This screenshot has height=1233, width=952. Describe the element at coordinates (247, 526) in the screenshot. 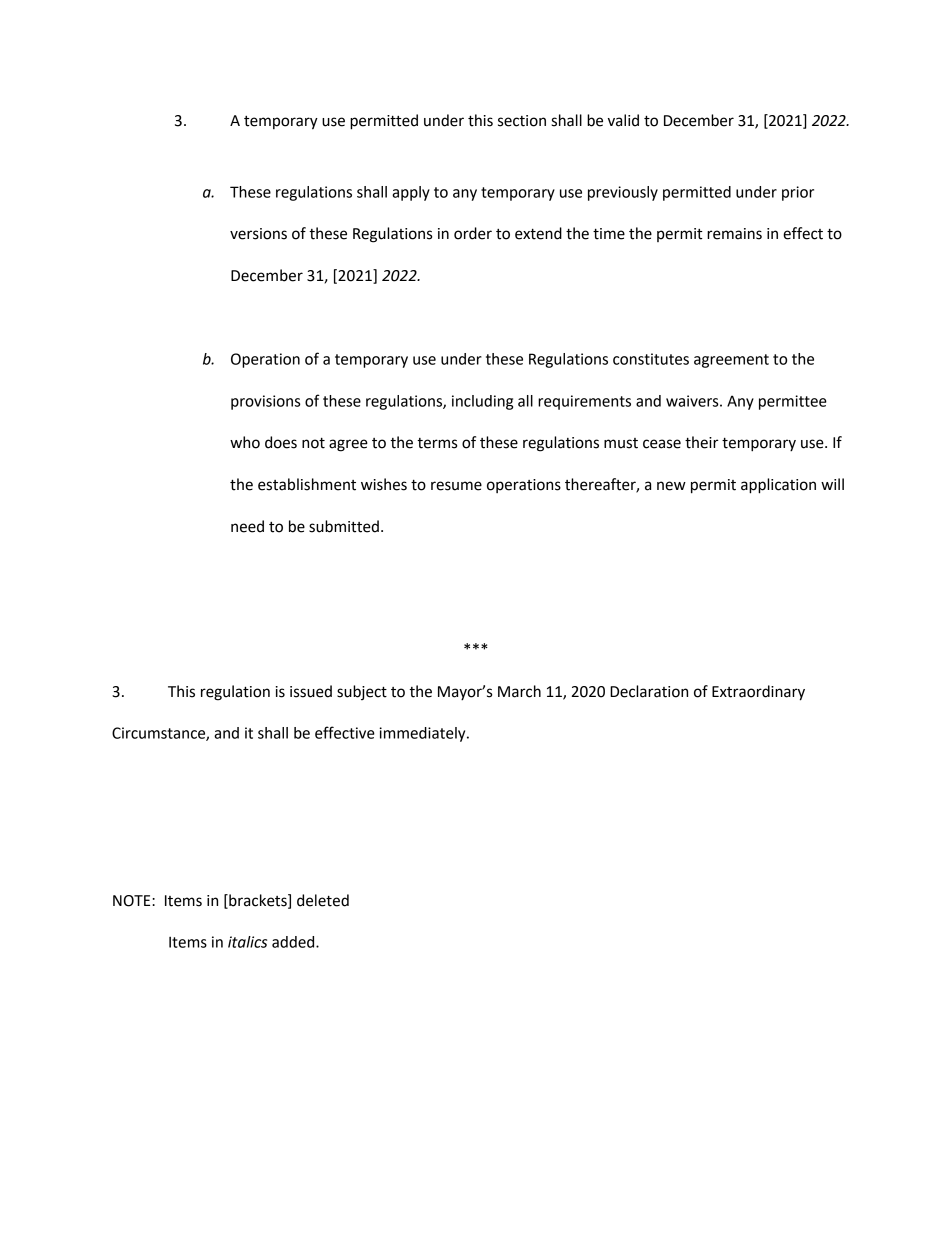

I see `need` at that location.
